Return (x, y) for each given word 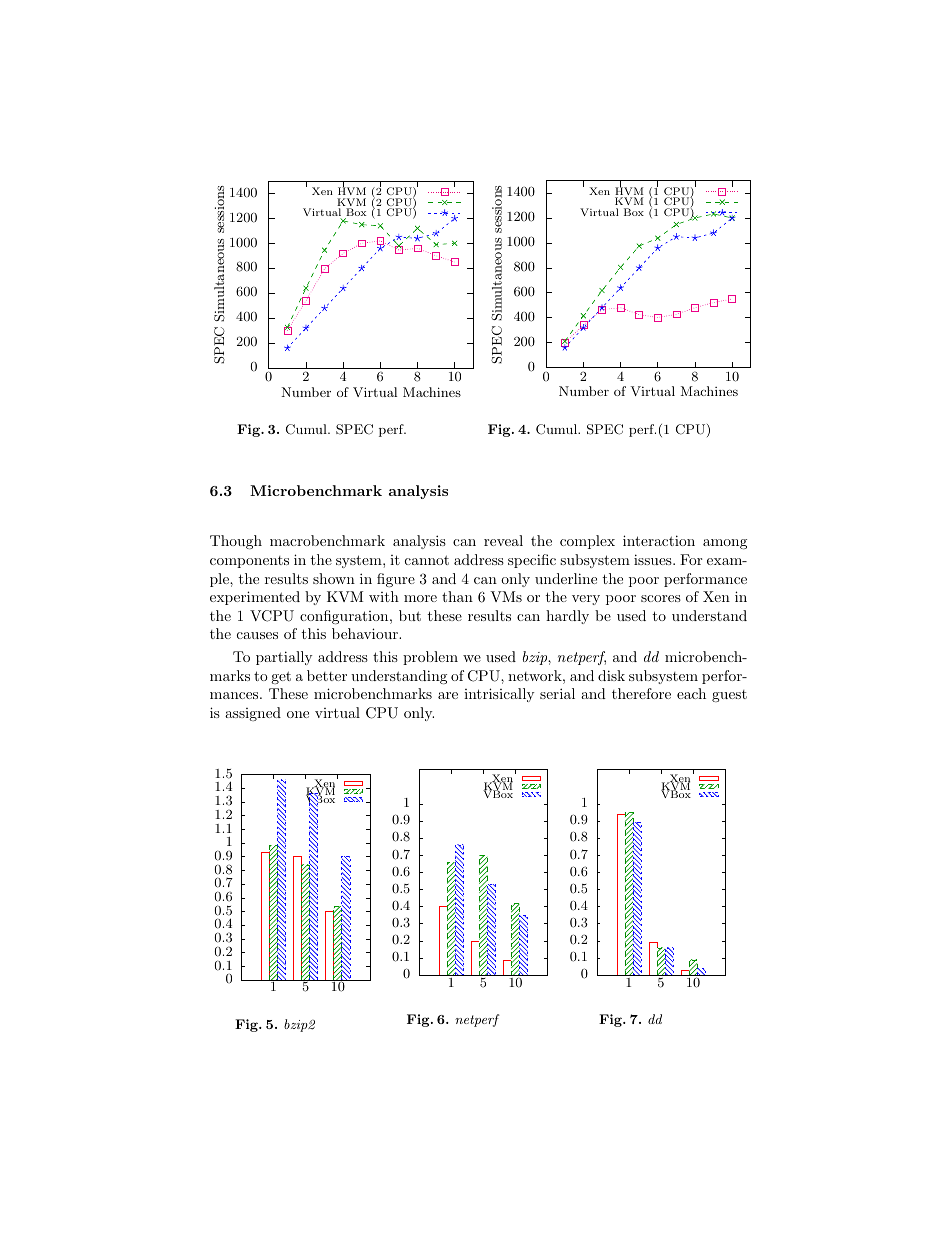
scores (661, 598)
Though (236, 542)
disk (611, 675)
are (448, 695)
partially (284, 658)
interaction (659, 540)
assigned (253, 714)
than (457, 596)
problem (430, 658)
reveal (503, 540)
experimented (255, 598)
